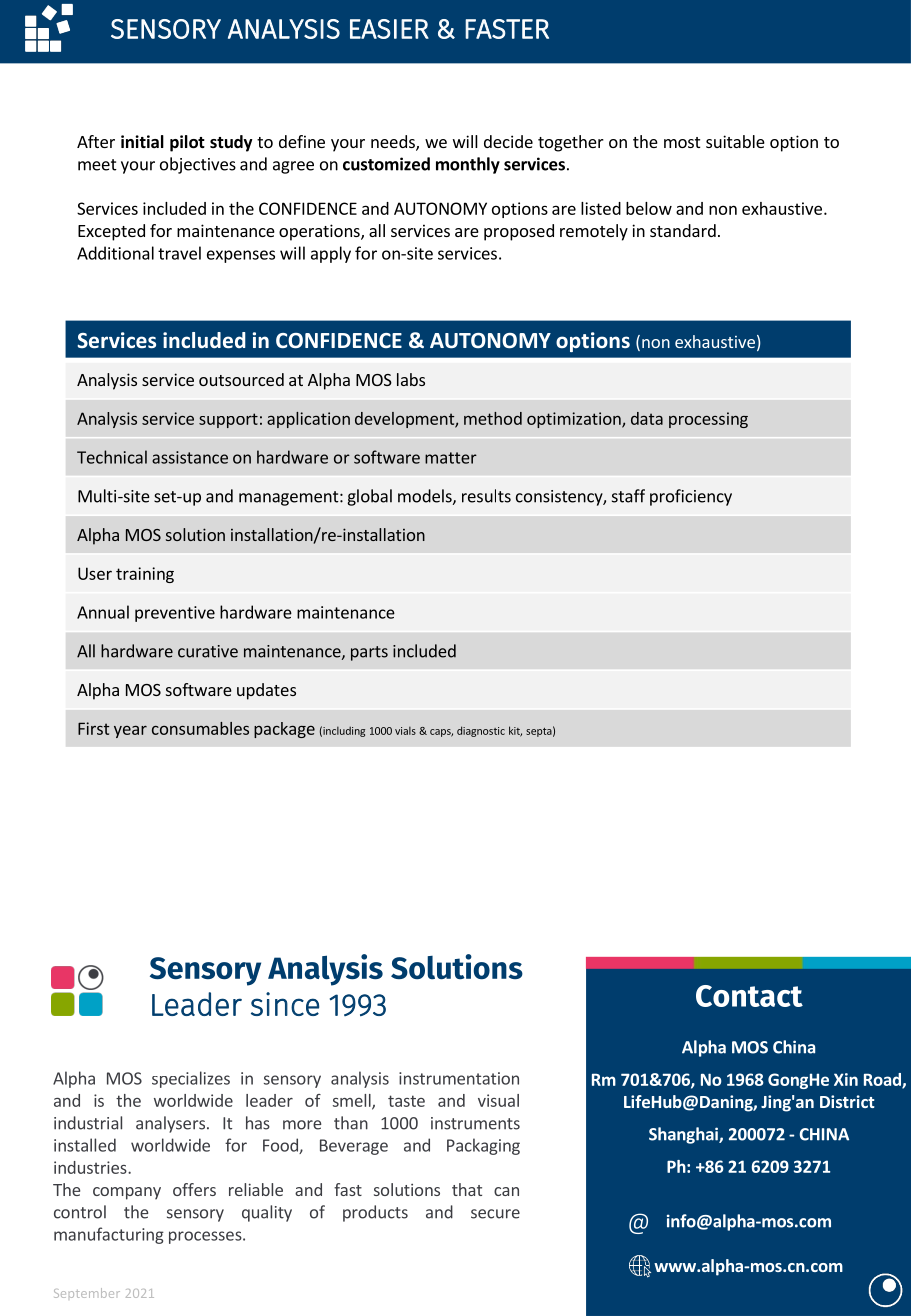 The image size is (911, 1316). What do you see at coordinates (495, 1214) in the screenshot?
I see `secure` at bounding box center [495, 1214].
